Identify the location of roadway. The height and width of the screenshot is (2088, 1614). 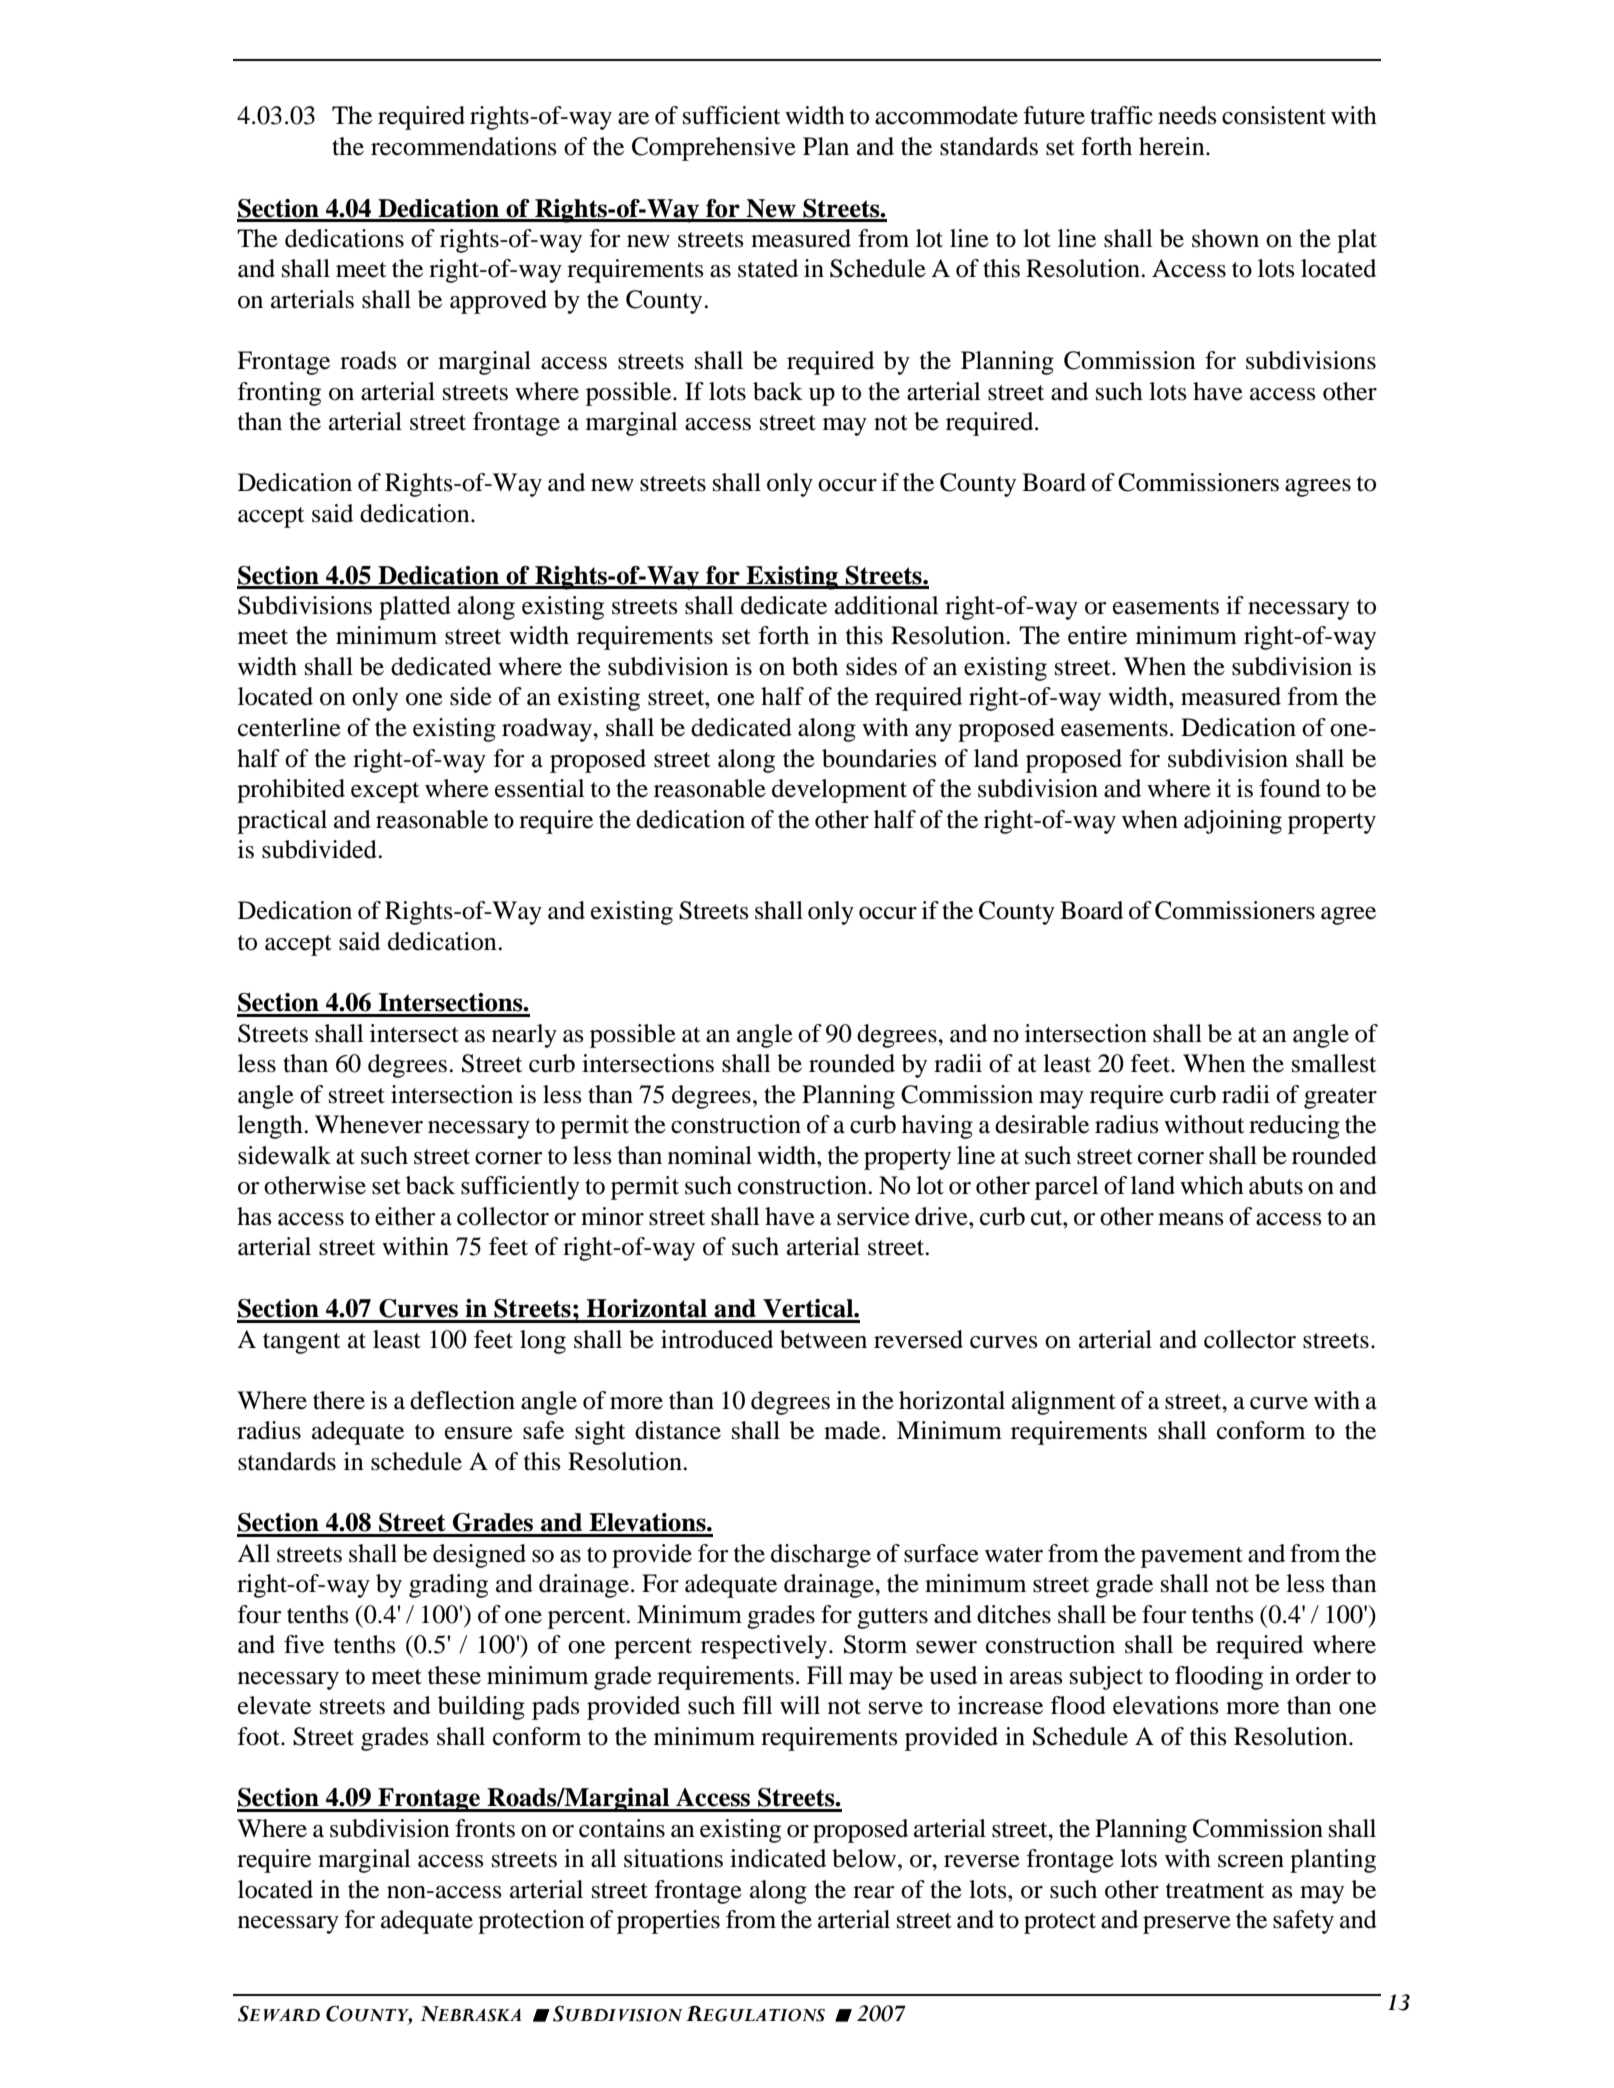
(548, 730).
